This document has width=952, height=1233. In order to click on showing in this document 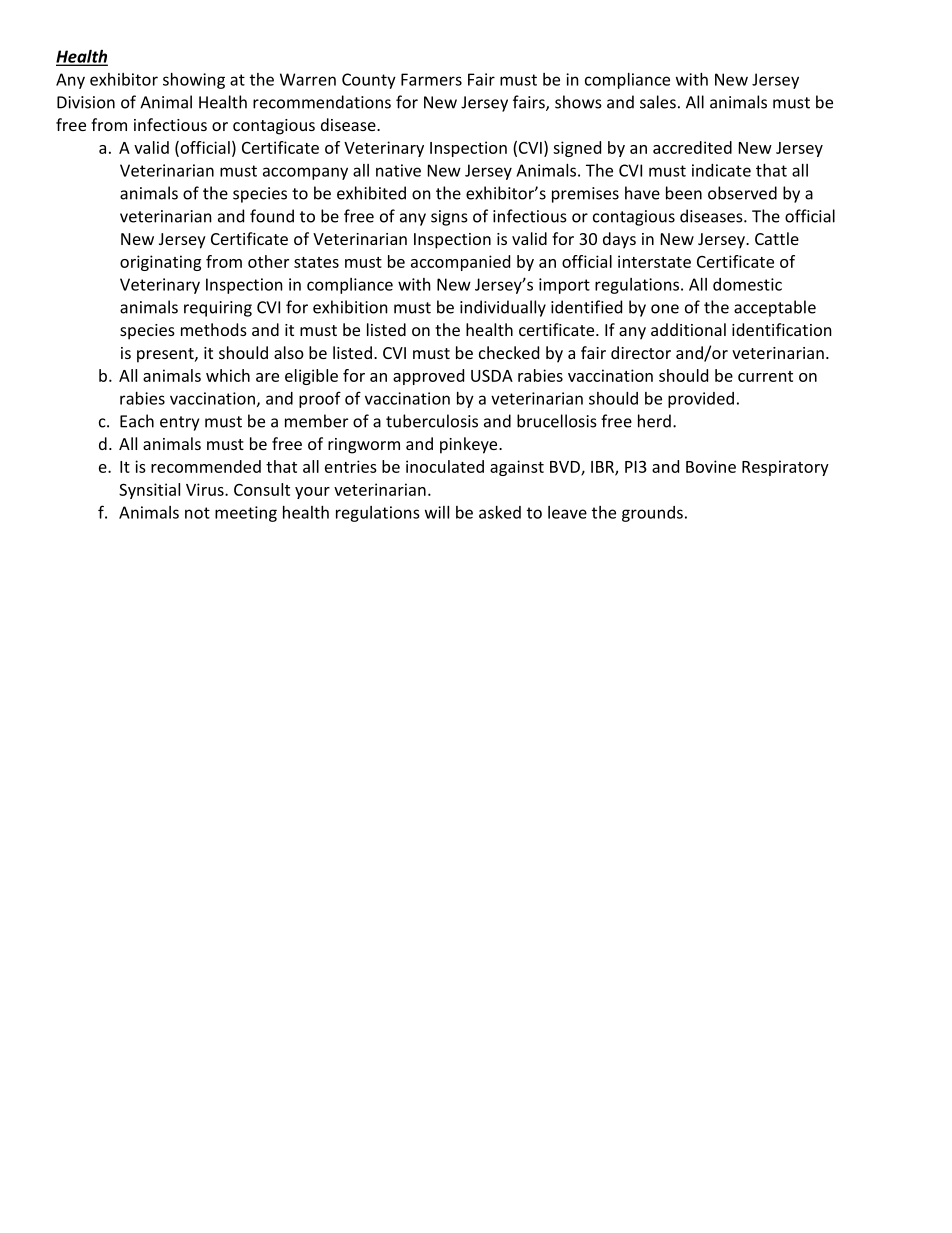, I will do `click(194, 81)`.
